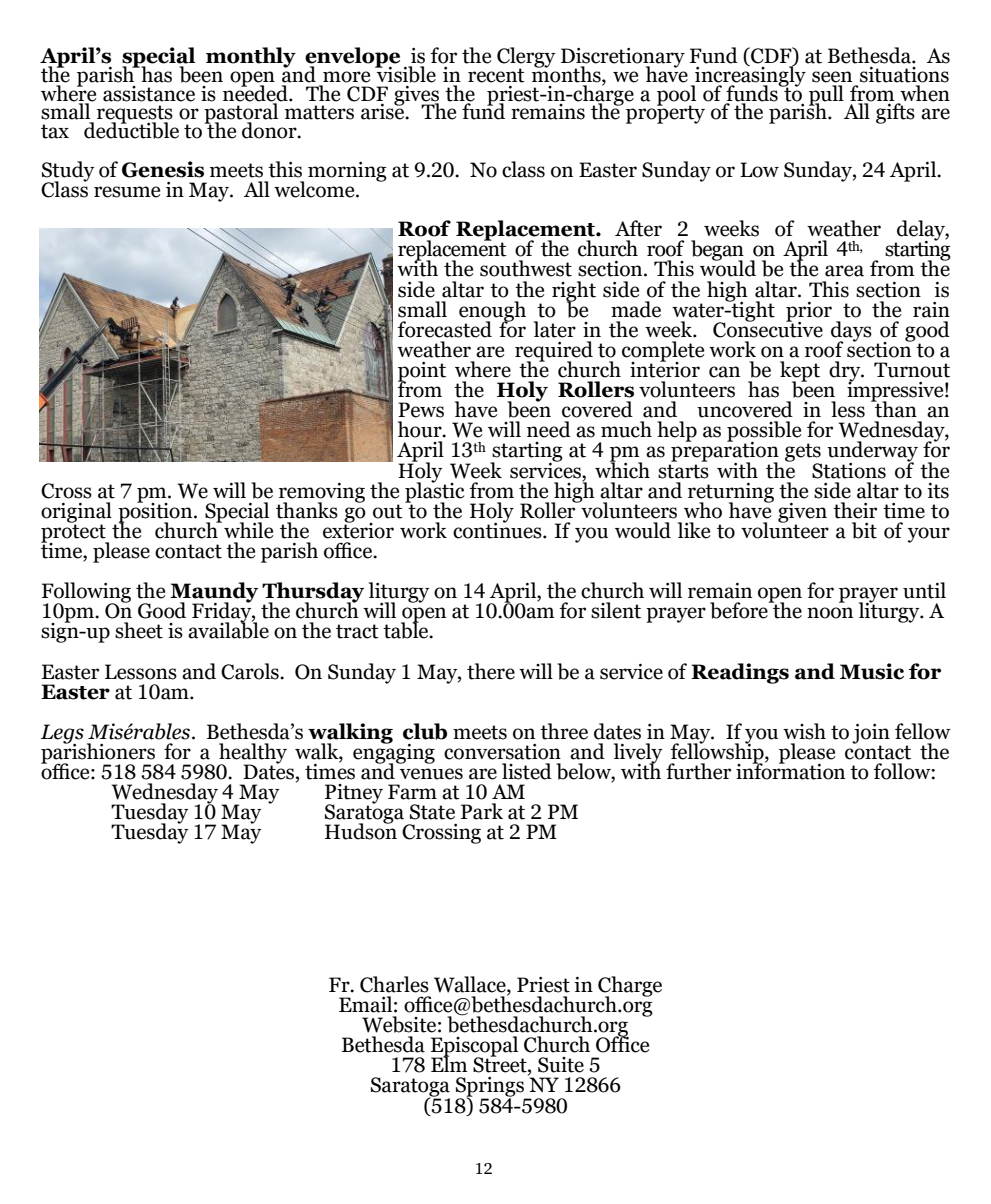 The width and height of the image is (991, 1204). Describe the element at coordinates (496, 75) in the image. I see `recent` at that location.
